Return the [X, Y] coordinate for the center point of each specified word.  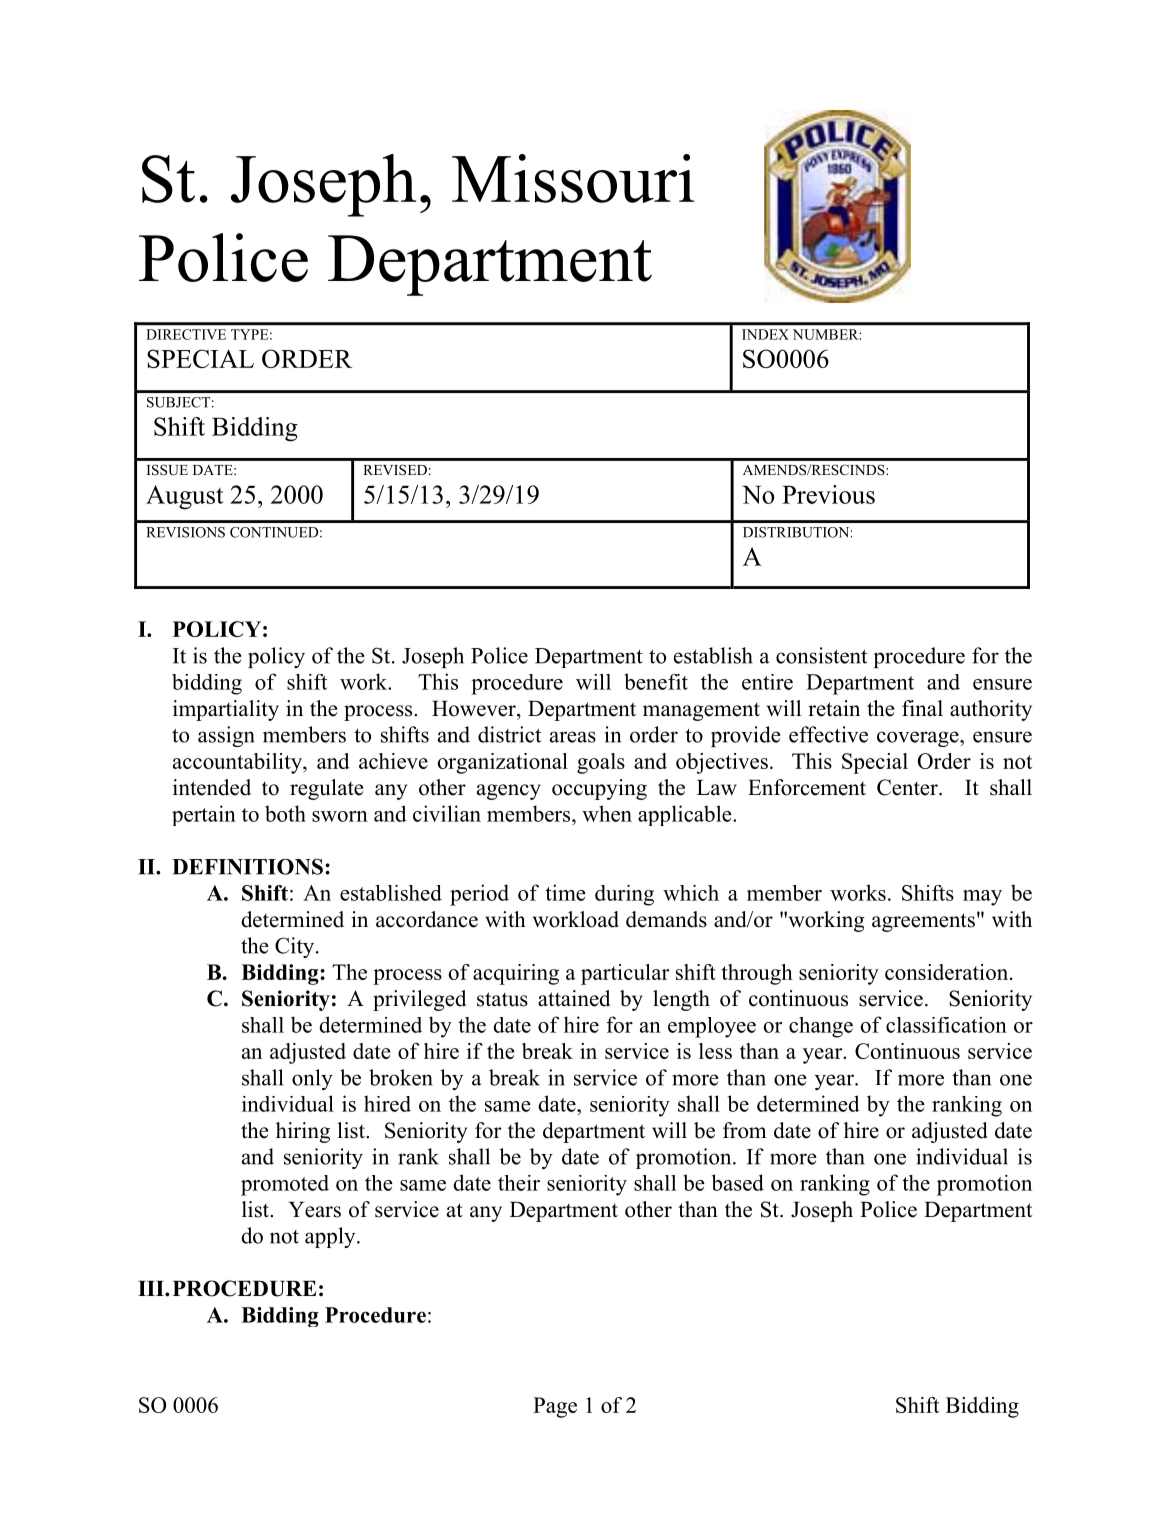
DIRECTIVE [186, 334]
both [285, 813]
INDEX [765, 334]
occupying [599, 789]
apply [331, 1237]
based [738, 1182]
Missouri [573, 178]
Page [555, 1407]
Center [908, 787]
